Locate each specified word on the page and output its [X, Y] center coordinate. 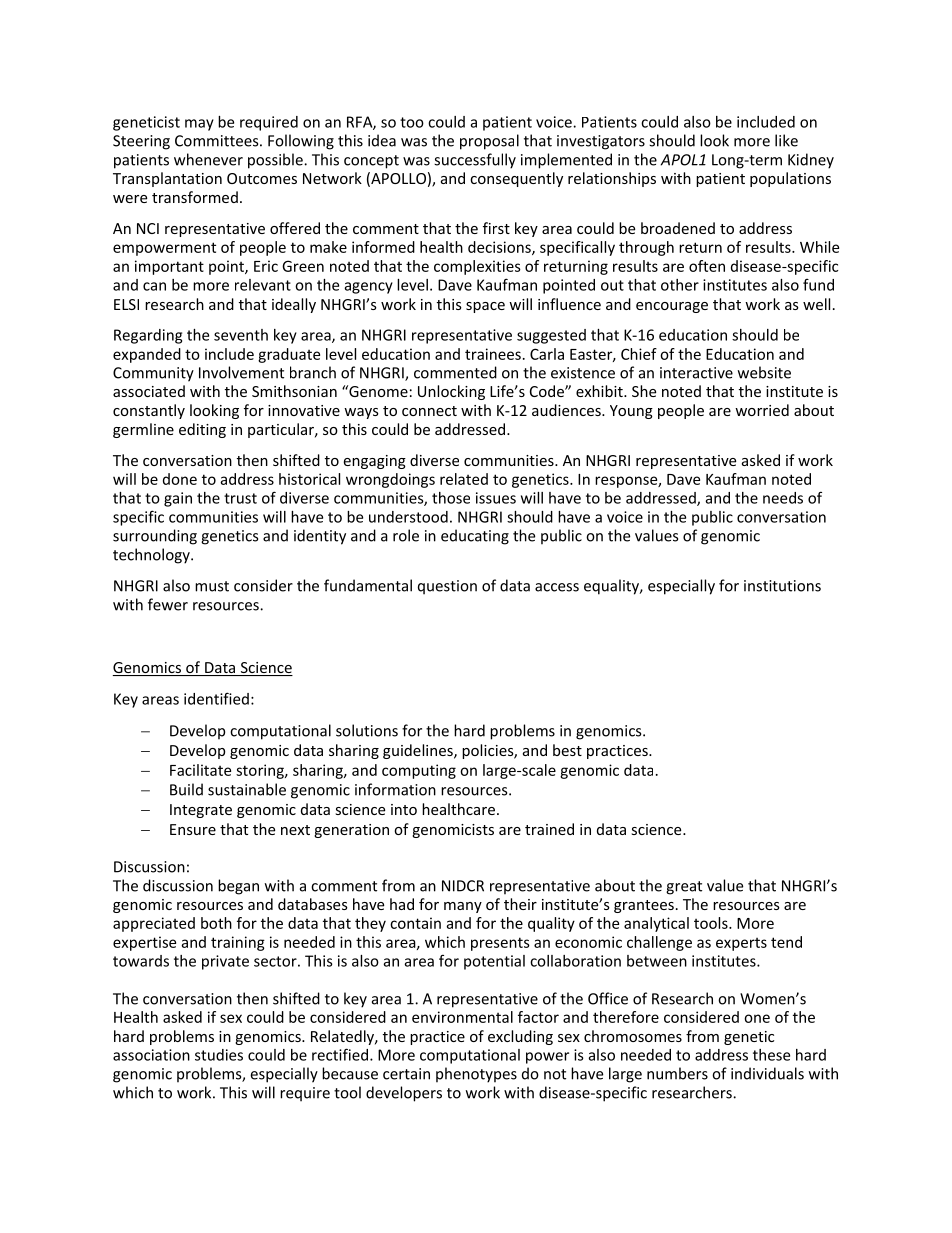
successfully [475, 161]
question [447, 587]
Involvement [241, 372]
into [404, 809]
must [212, 586]
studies [219, 1055]
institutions [782, 586]
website [764, 372]
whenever [208, 159]
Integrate [201, 811]
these [771, 1055]
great [684, 888]
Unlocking [451, 392]
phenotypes [476, 1075]
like [786, 140]
